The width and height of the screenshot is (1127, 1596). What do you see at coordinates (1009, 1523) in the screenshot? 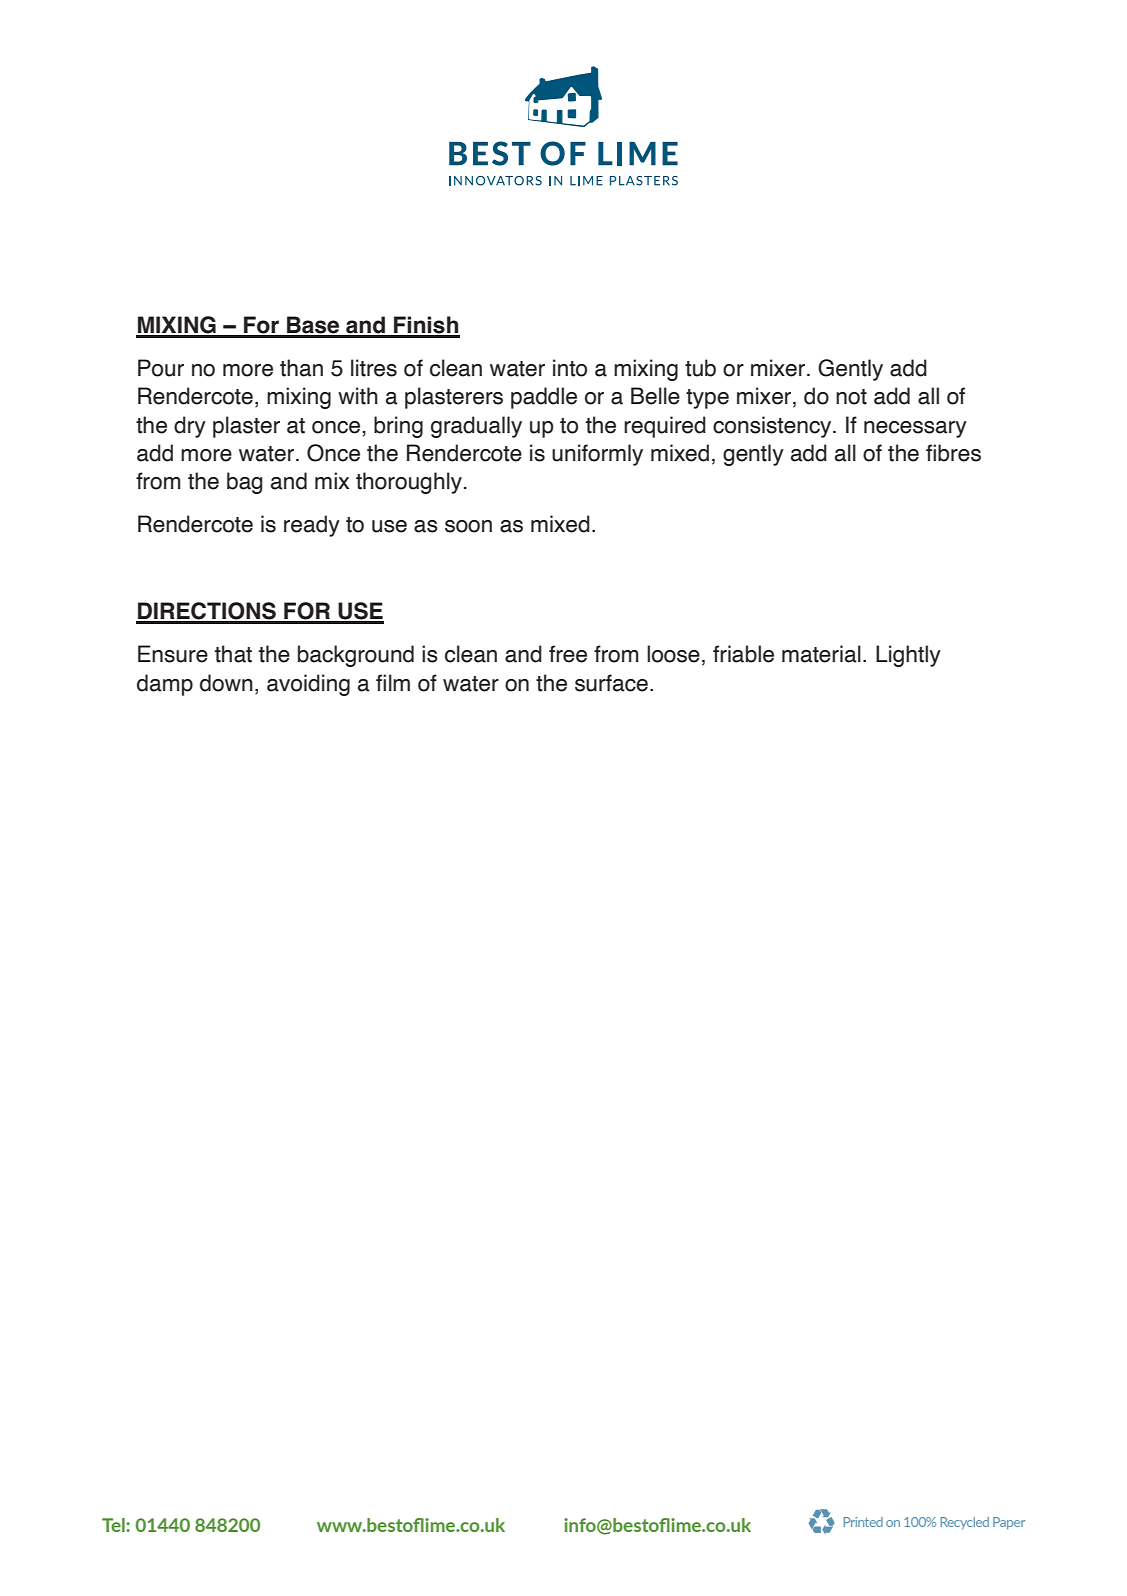
I see `Paper` at bounding box center [1009, 1523].
